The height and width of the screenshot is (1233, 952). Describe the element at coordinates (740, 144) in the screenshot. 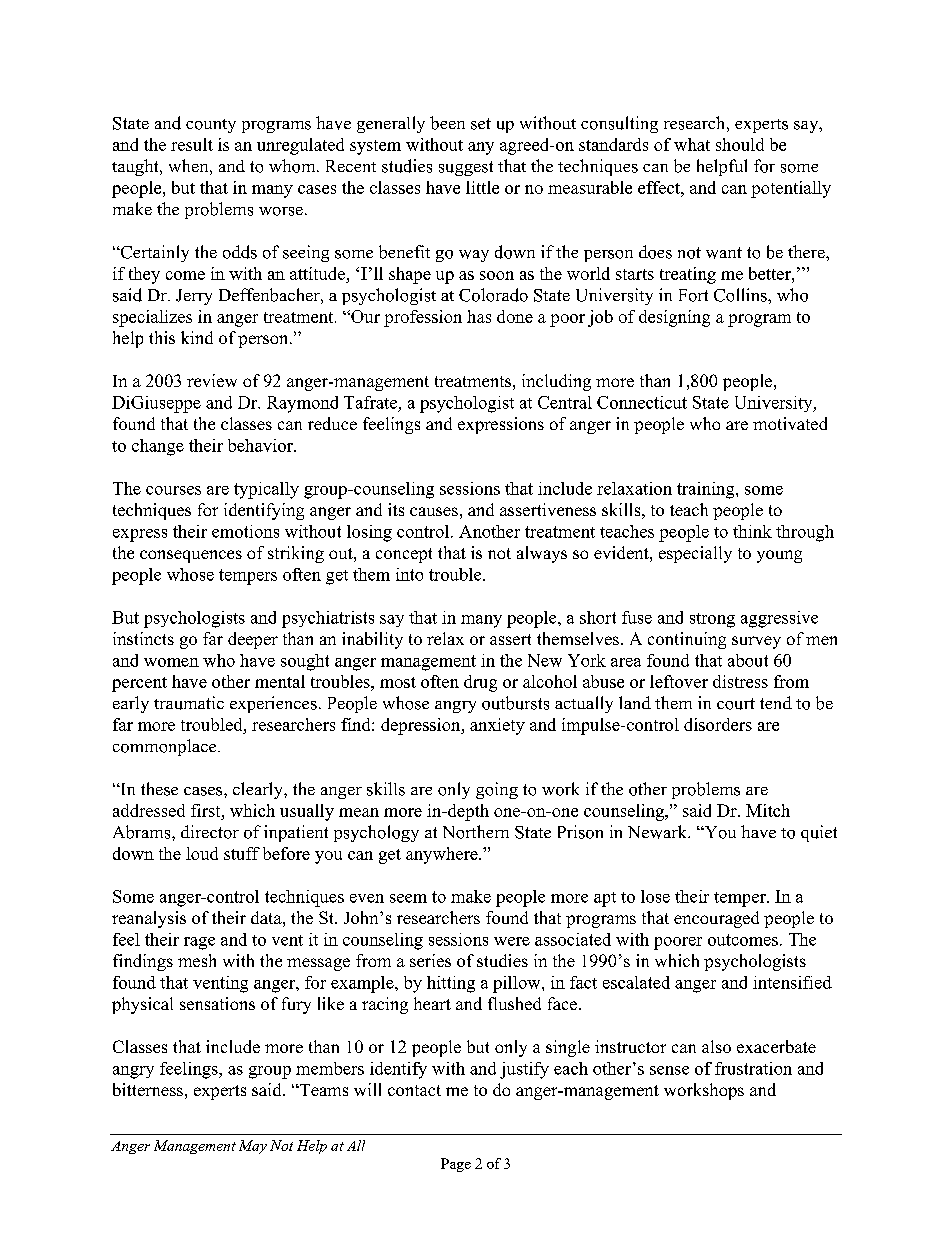

I see `should` at that location.
